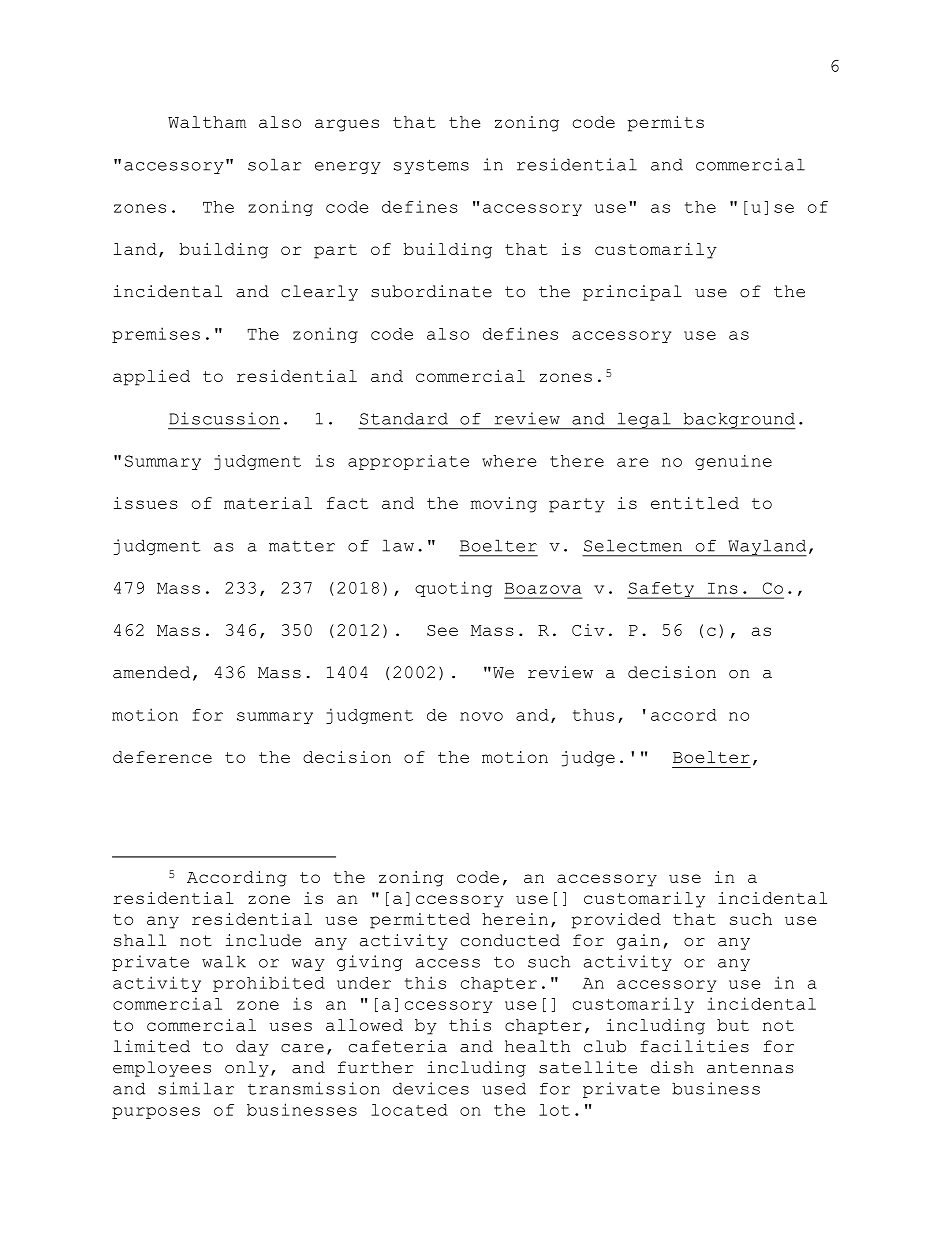  What do you see at coordinates (481, 716) in the screenshot?
I see `novo` at bounding box center [481, 716].
